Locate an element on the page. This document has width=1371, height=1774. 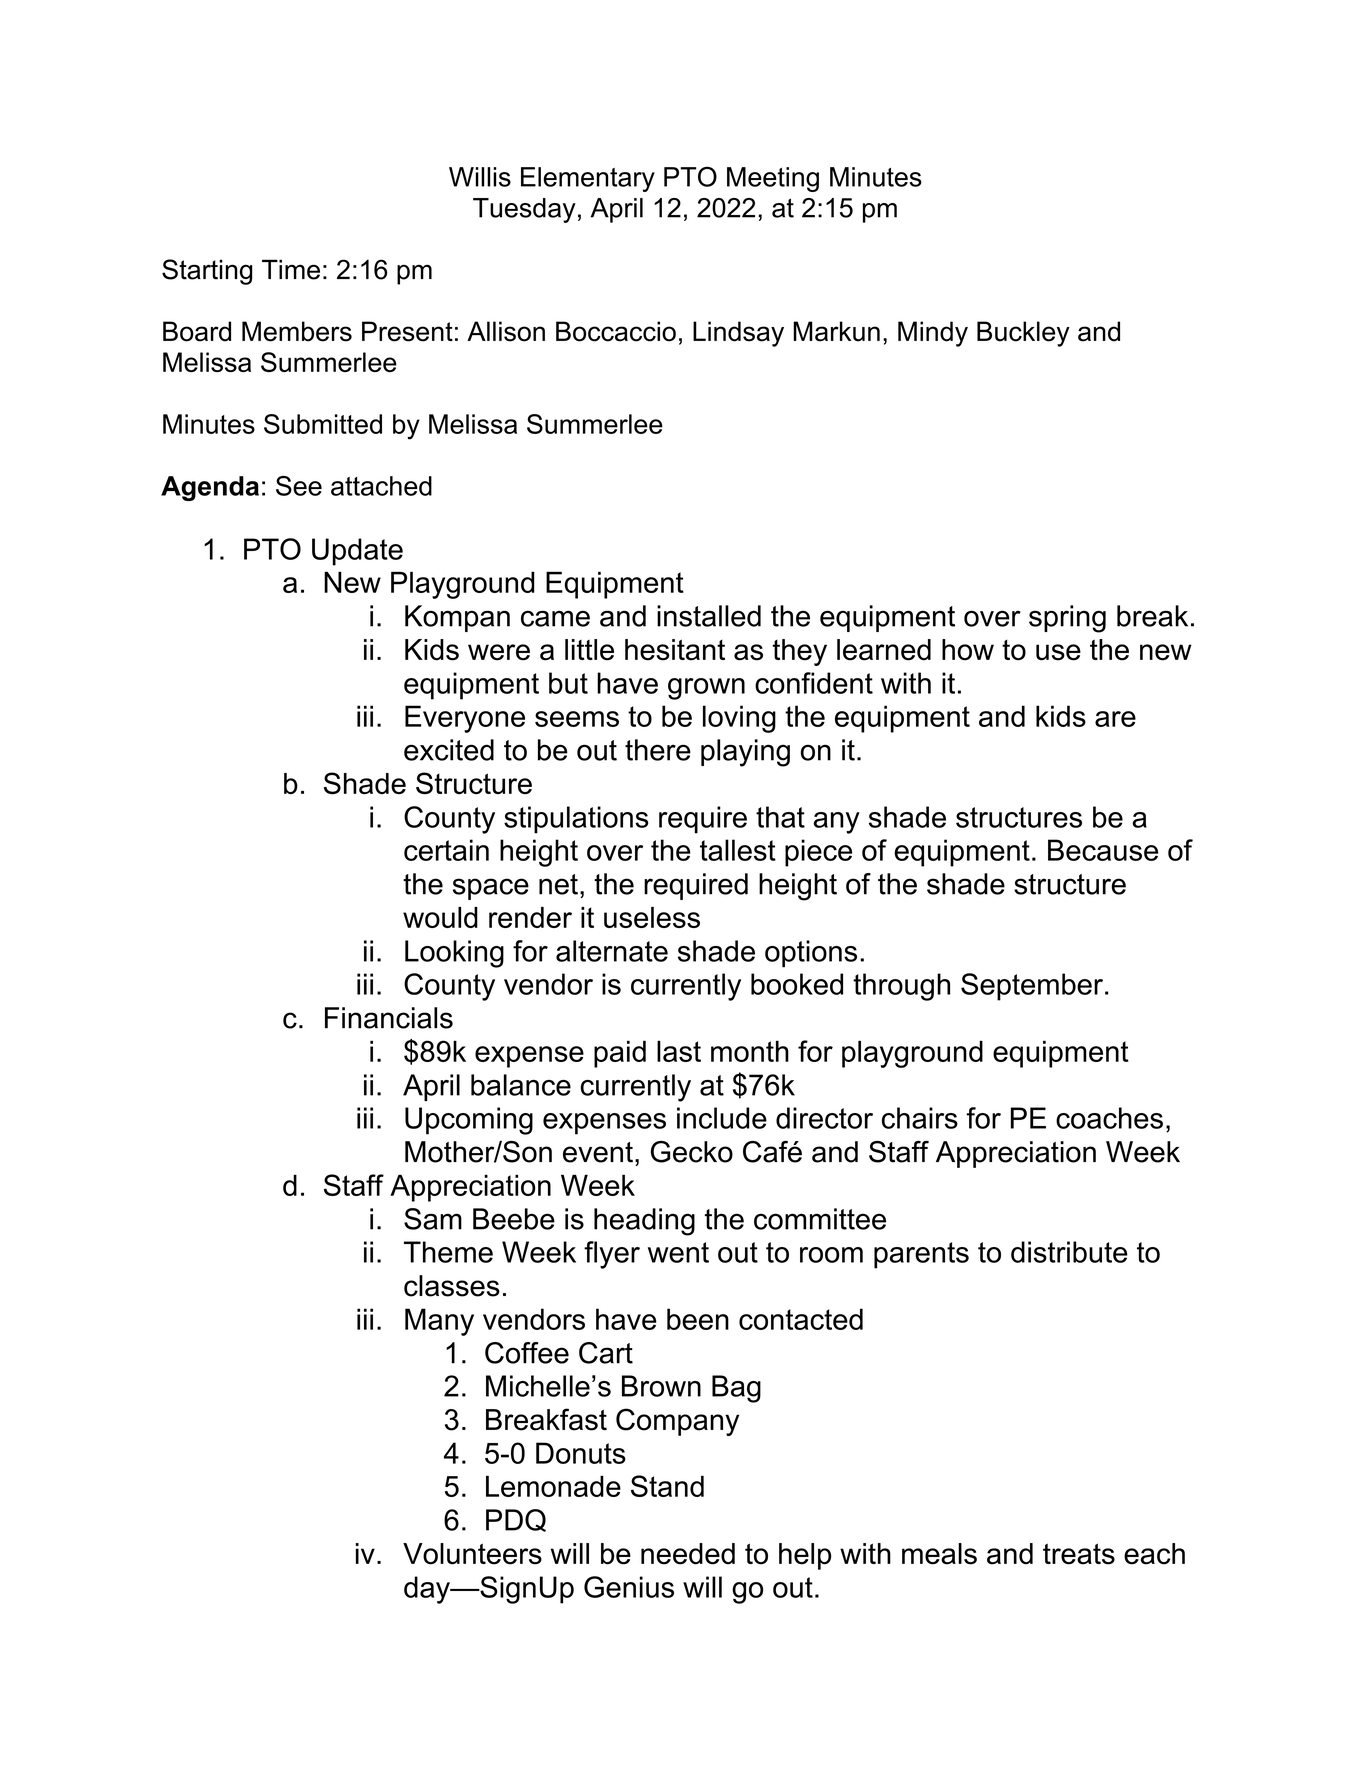
useless is located at coordinates (652, 917).
